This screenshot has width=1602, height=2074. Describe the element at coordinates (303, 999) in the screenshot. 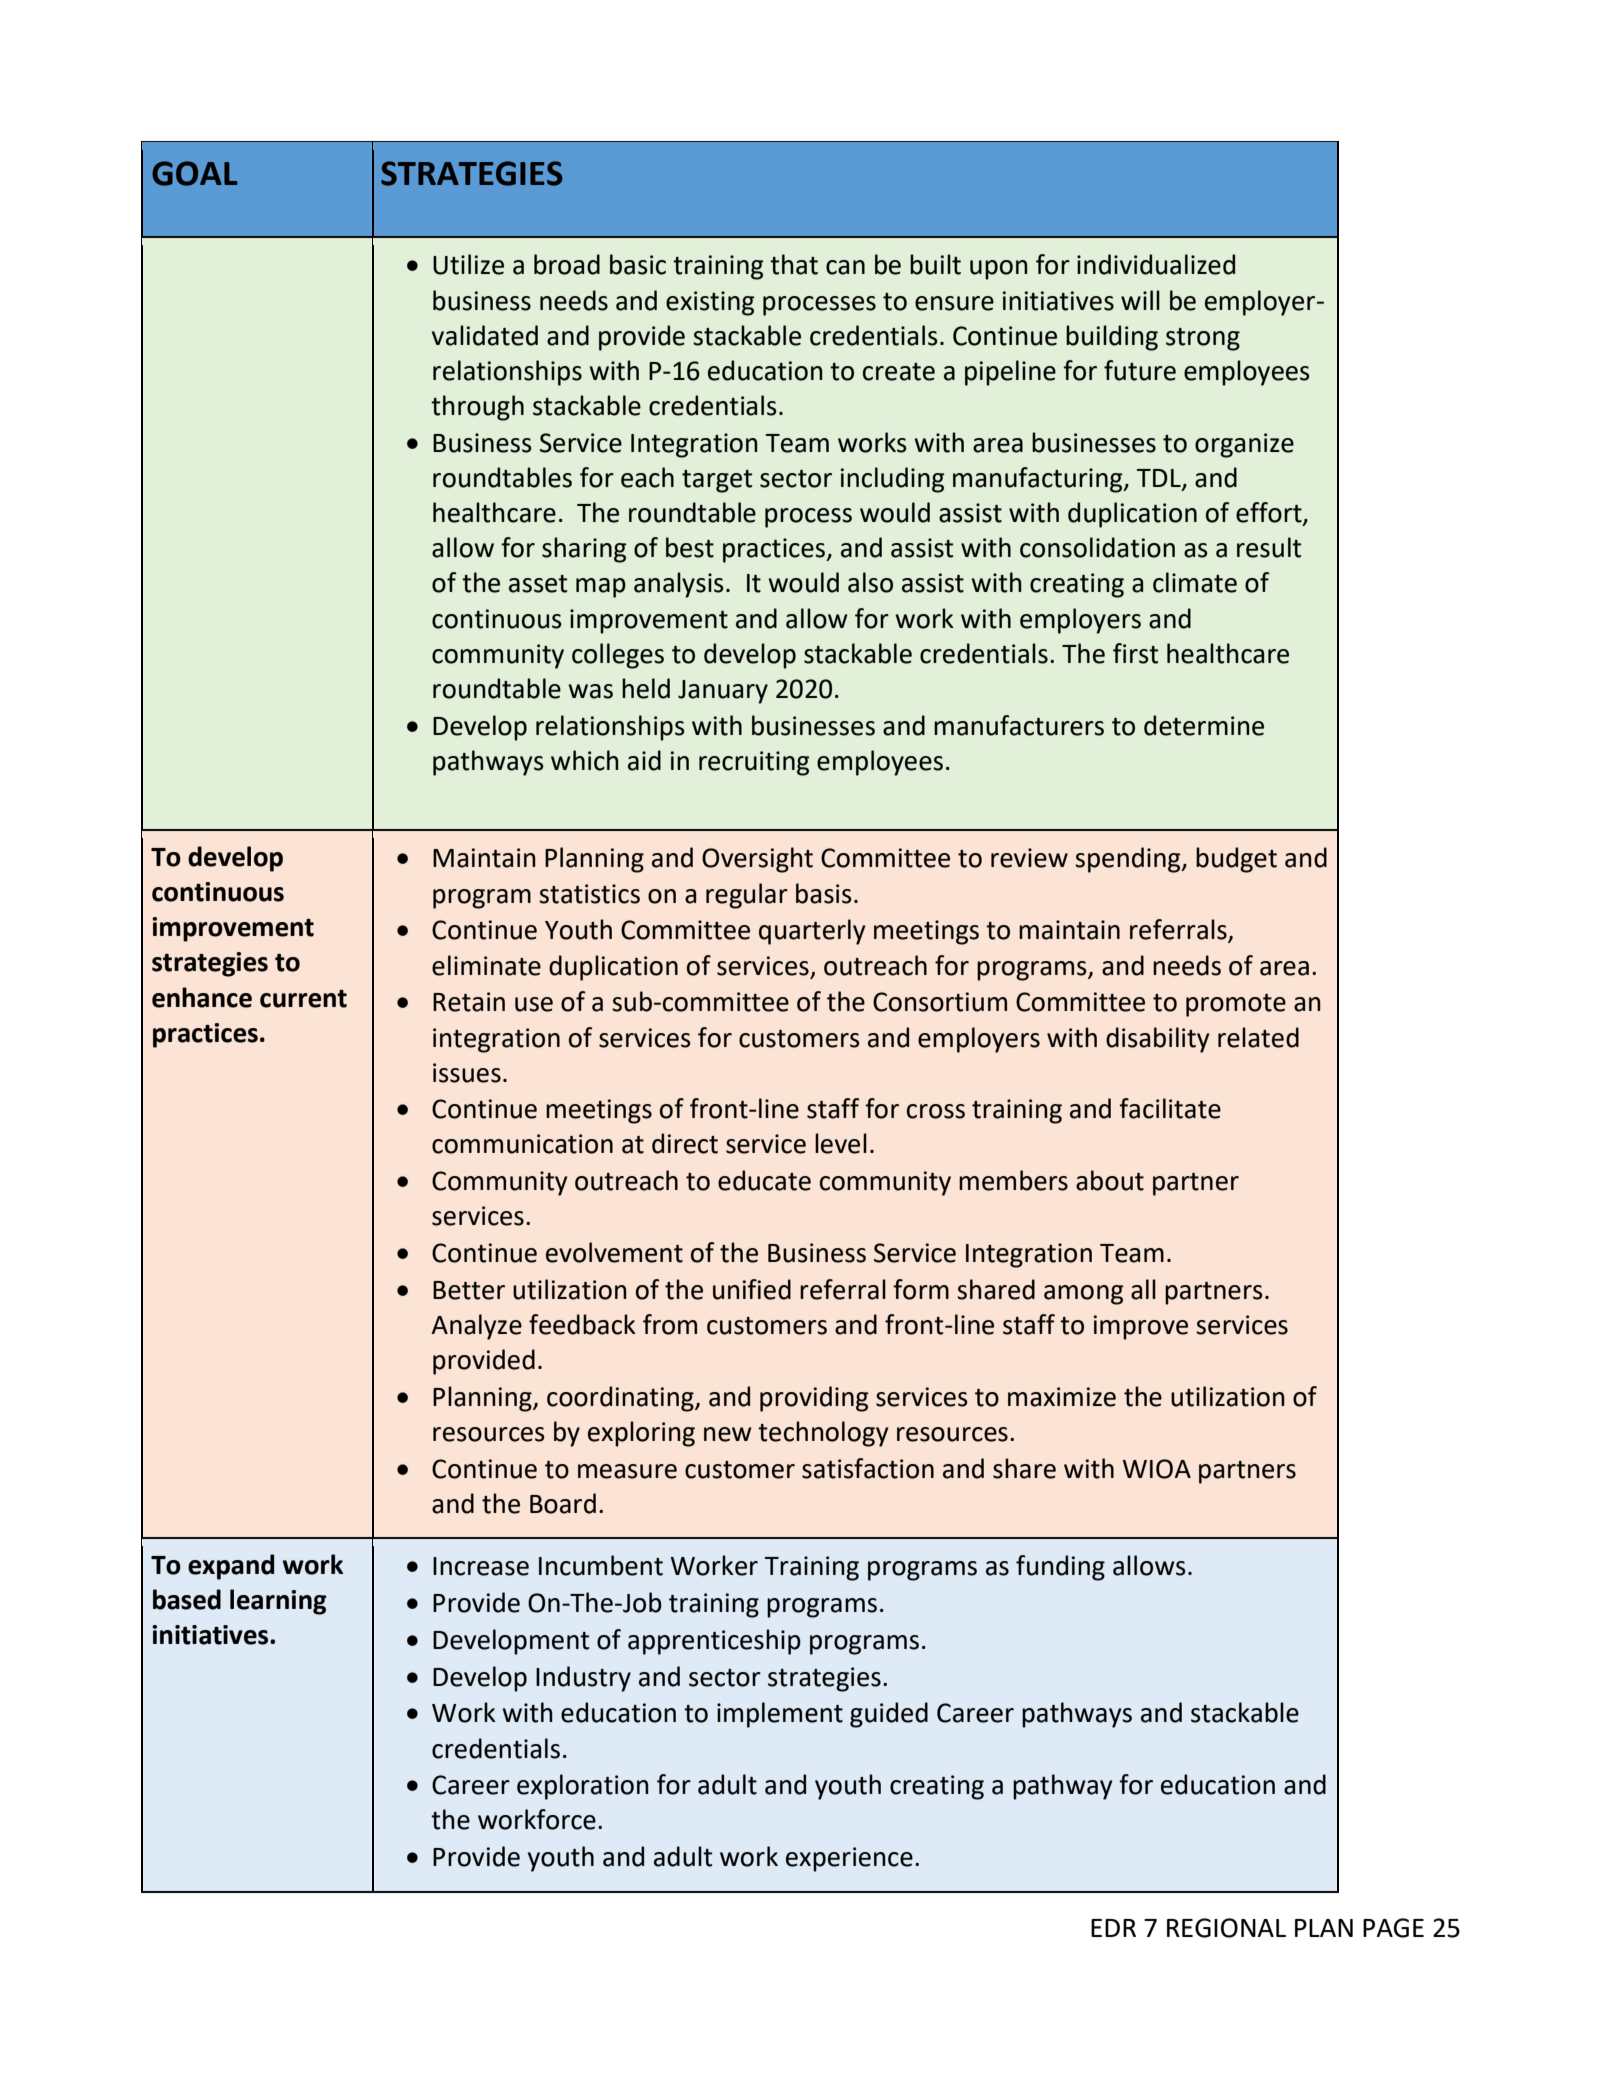

I see `current` at that location.
